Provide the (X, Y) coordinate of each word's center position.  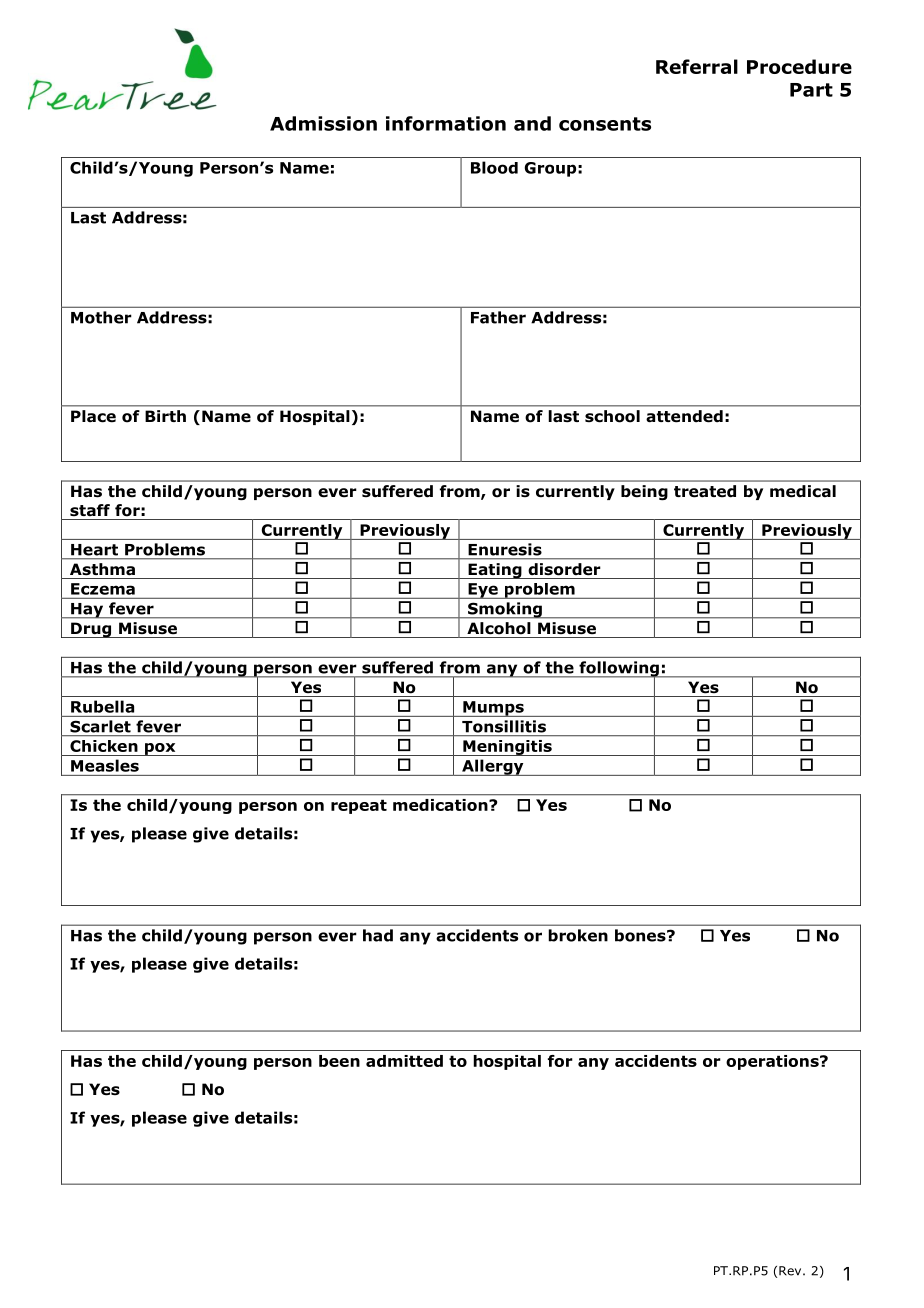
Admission (323, 123)
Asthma (102, 569)
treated (705, 491)
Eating (495, 571)
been (339, 1061)
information (446, 123)
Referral (697, 66)
